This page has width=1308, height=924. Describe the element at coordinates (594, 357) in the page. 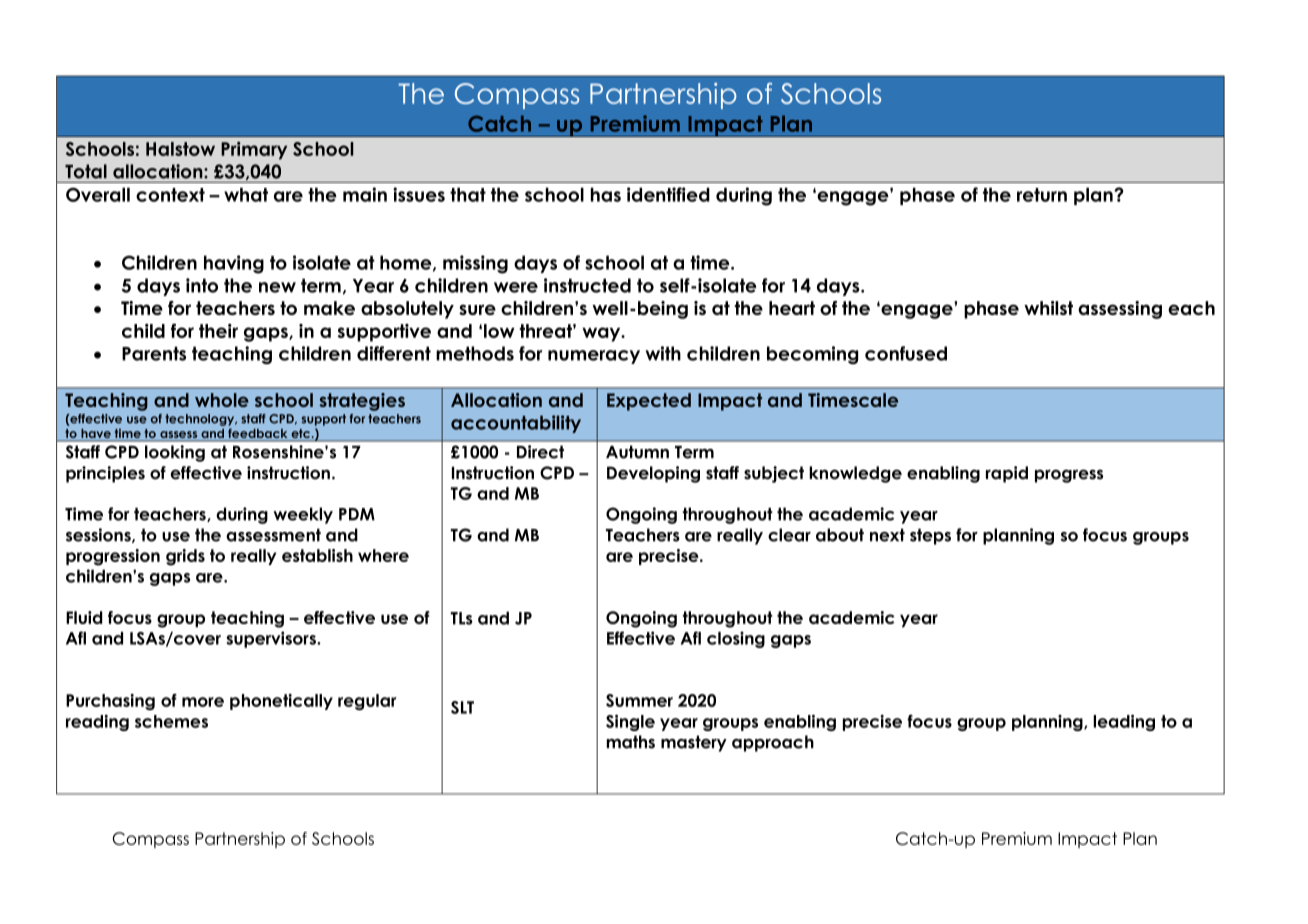

I see `numeracy` at that location.
